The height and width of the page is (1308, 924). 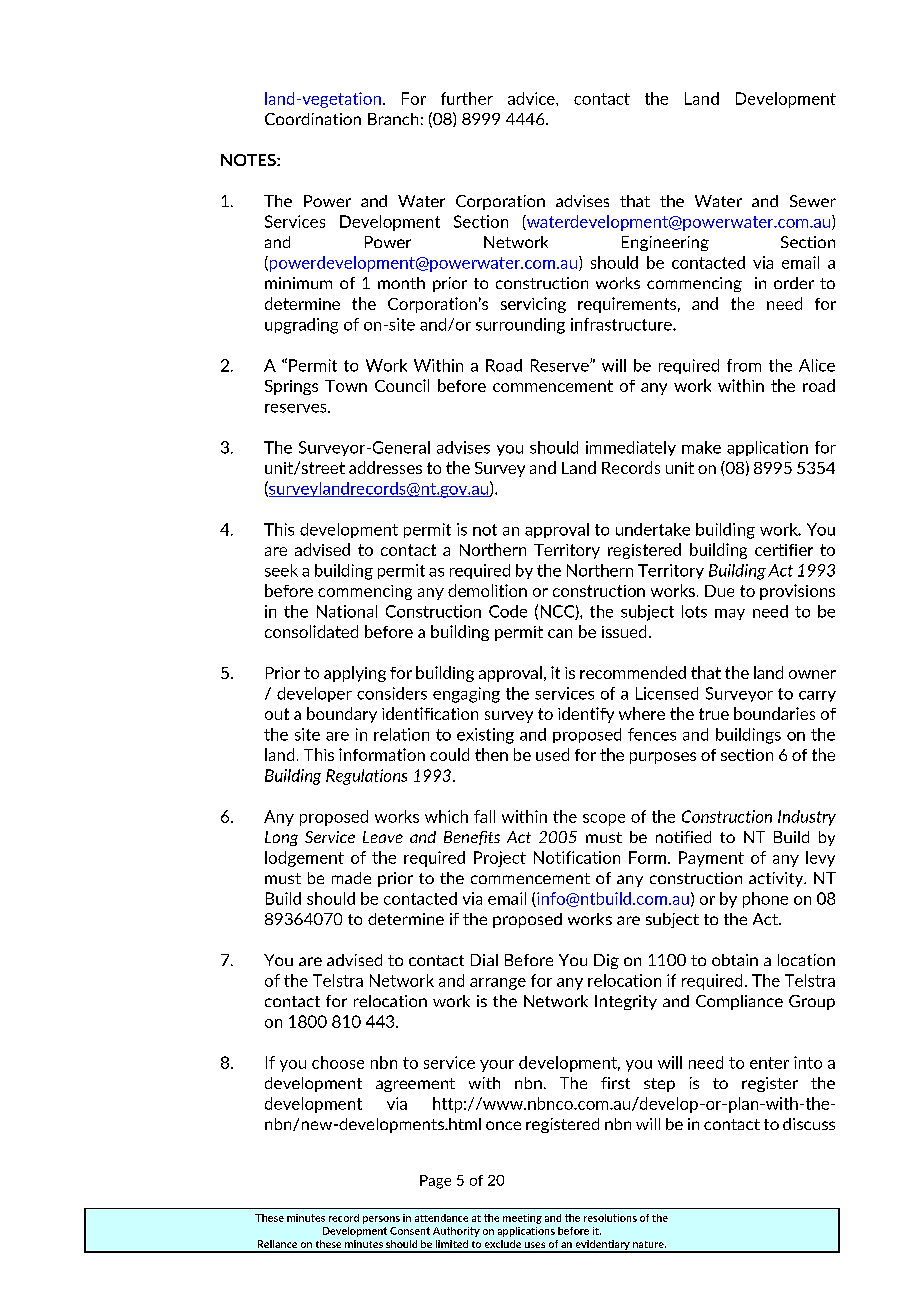 What do you see at coordinates (631, 448) in the page?
I see `immediately` at bounding box center [631, 448].
